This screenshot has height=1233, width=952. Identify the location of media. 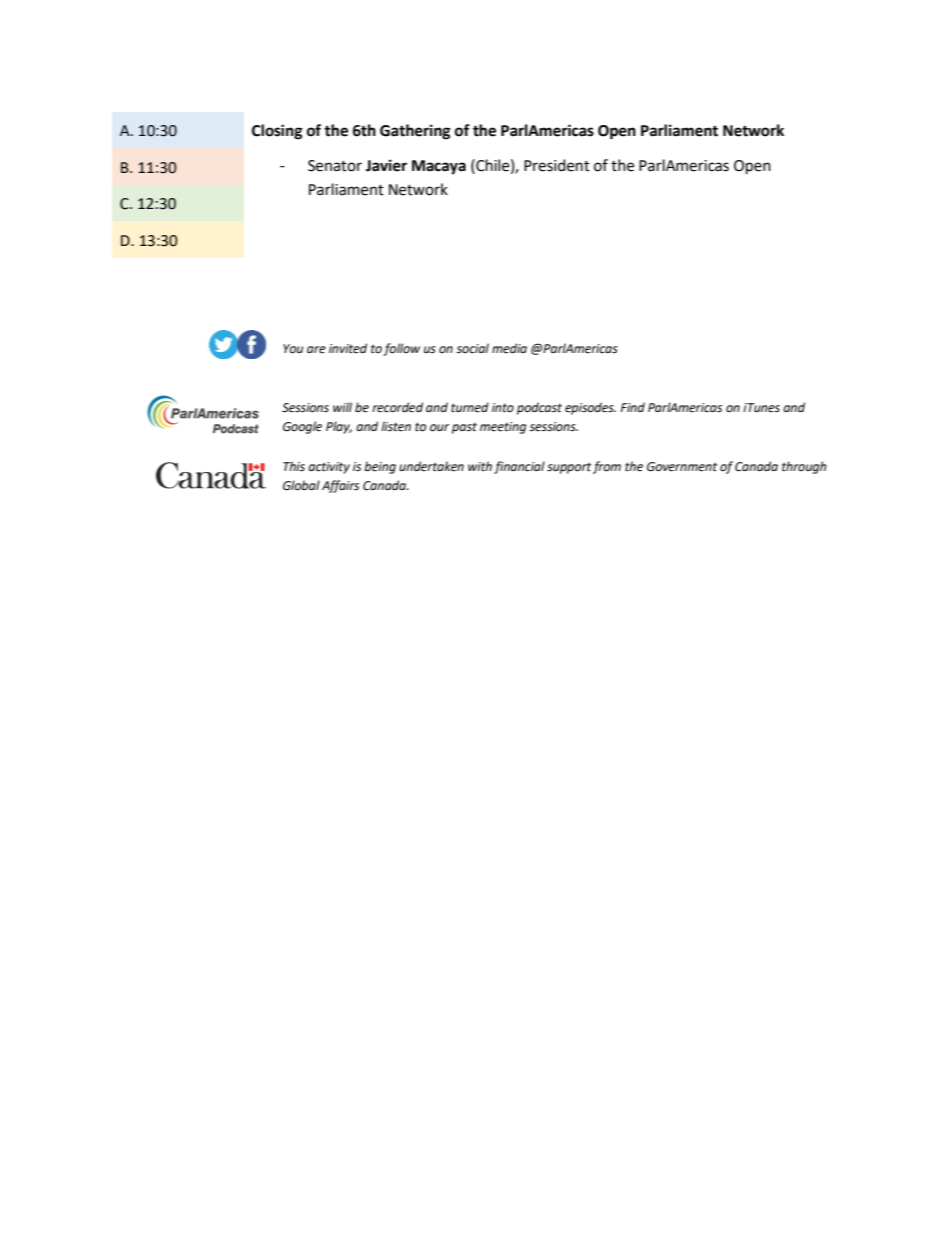
(509, 348).
